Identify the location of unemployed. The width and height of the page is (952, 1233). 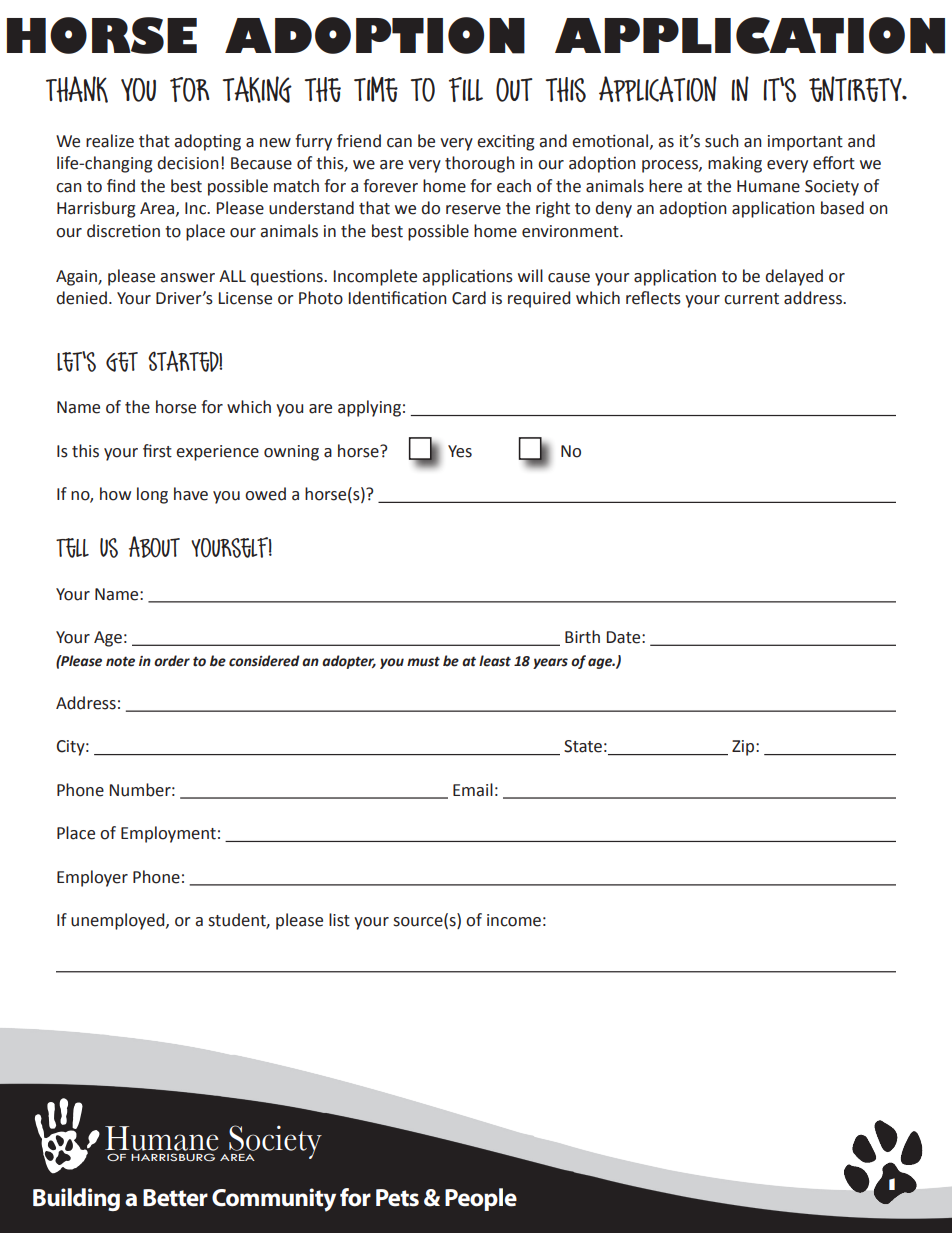
(119, 921).
